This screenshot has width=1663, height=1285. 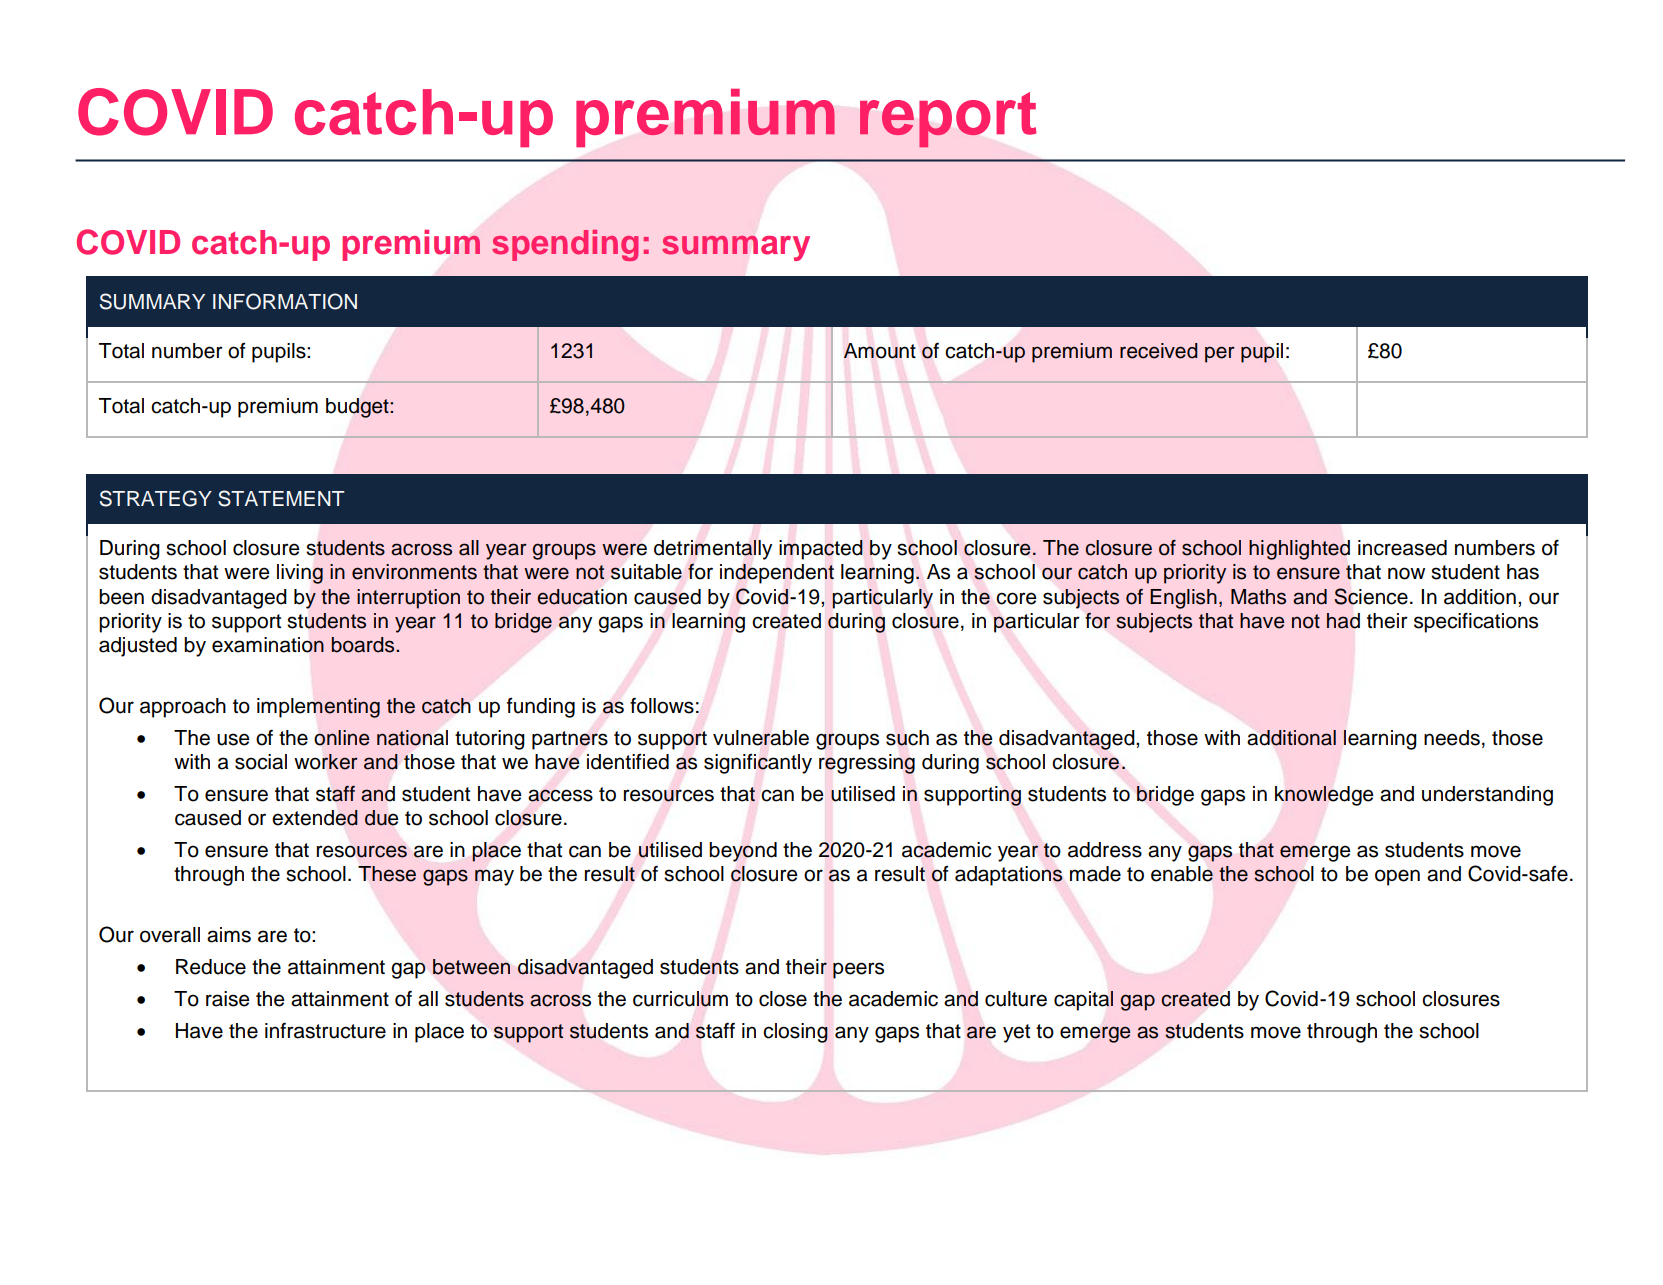 I want to click on received, so click(x=1159, y=351).
